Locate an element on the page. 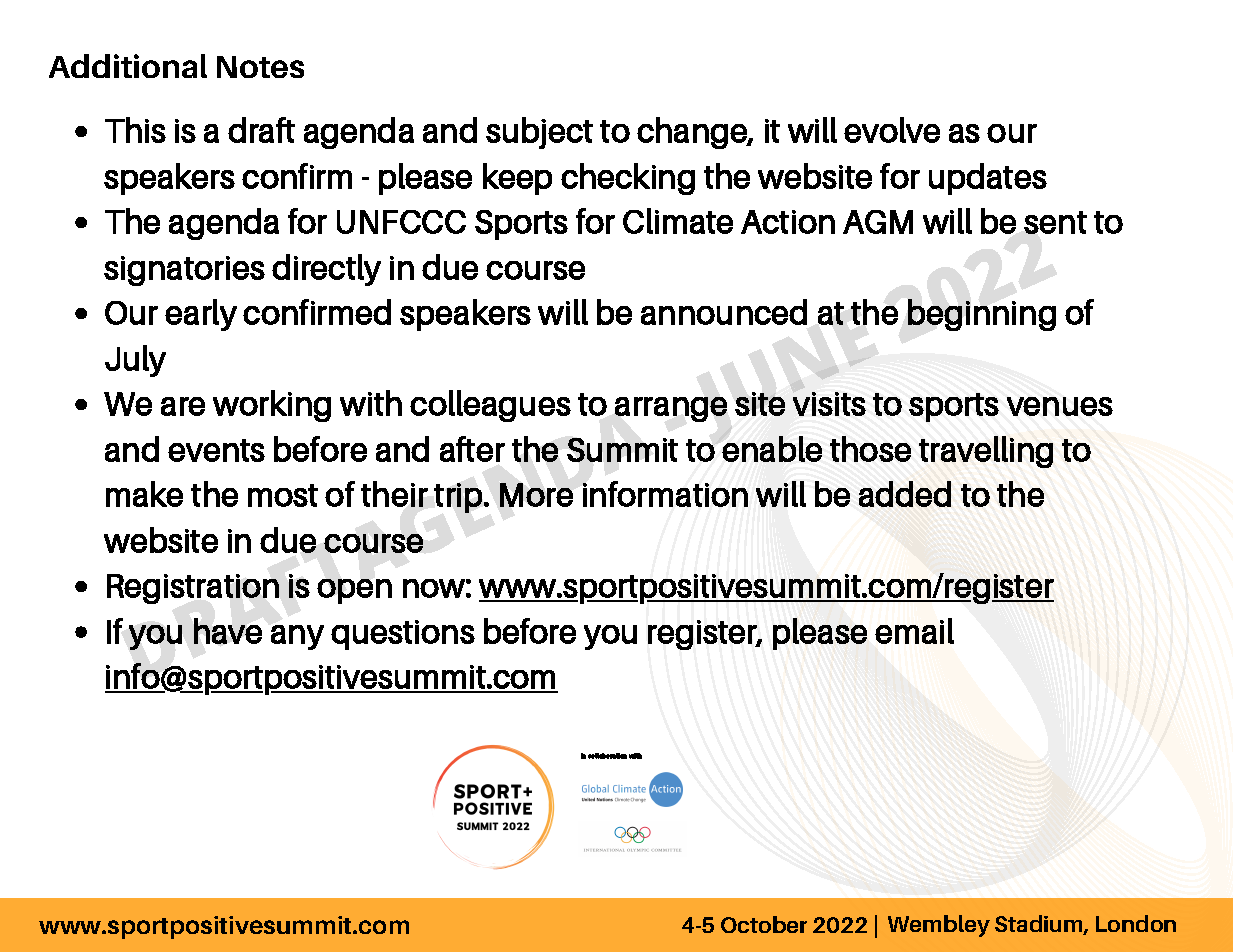  travelling is located at coordinates (986, 452).
